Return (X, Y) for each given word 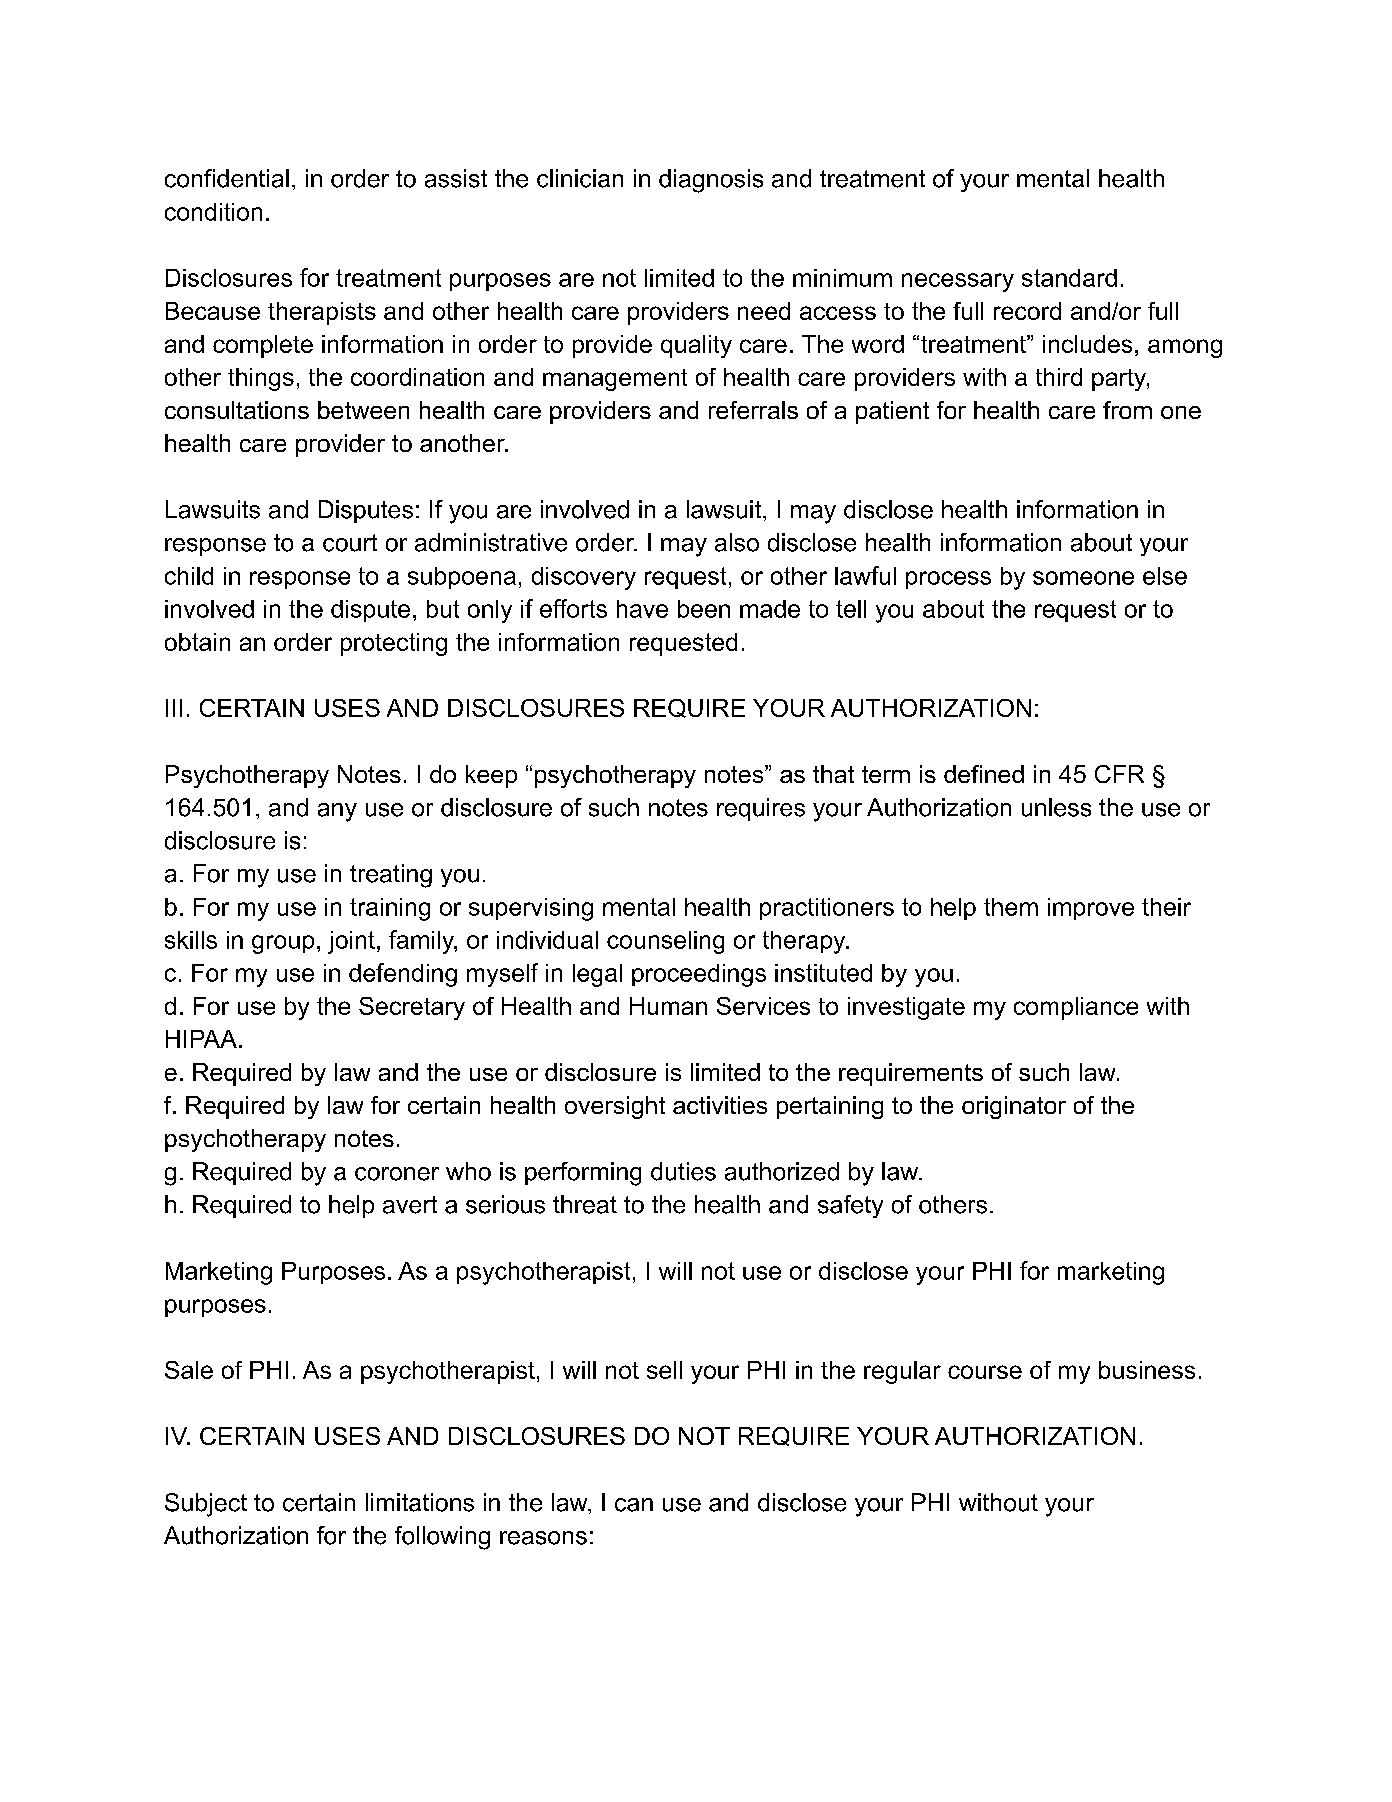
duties (683, 1171)
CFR (1119, 774)
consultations (237, 410)
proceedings (699, 975)
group (283, 944)
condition (213, 212)
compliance (1076, 1008)
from (1127, 410)
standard (1069, 278)
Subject (206, 1505)
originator (1014, 1107)
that (833, 774)
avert (410, 1205)
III (174, 708)
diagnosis (711, 181)
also (737, 542)
